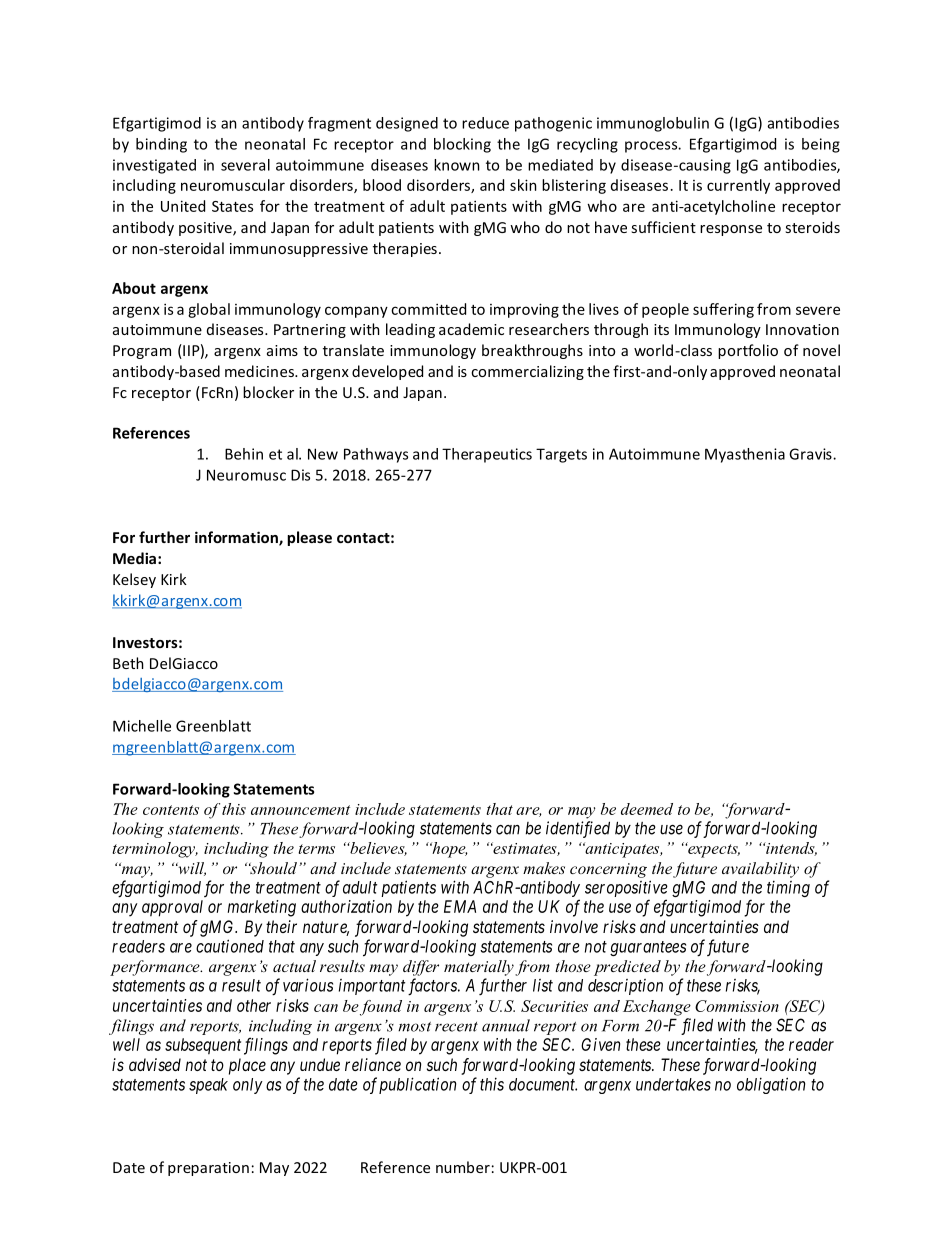 The width and height of the image is (952, 1233). What do you see at coordinates (463, 1167) in the image?
I see `number` at bounding box center [463, 1167].
